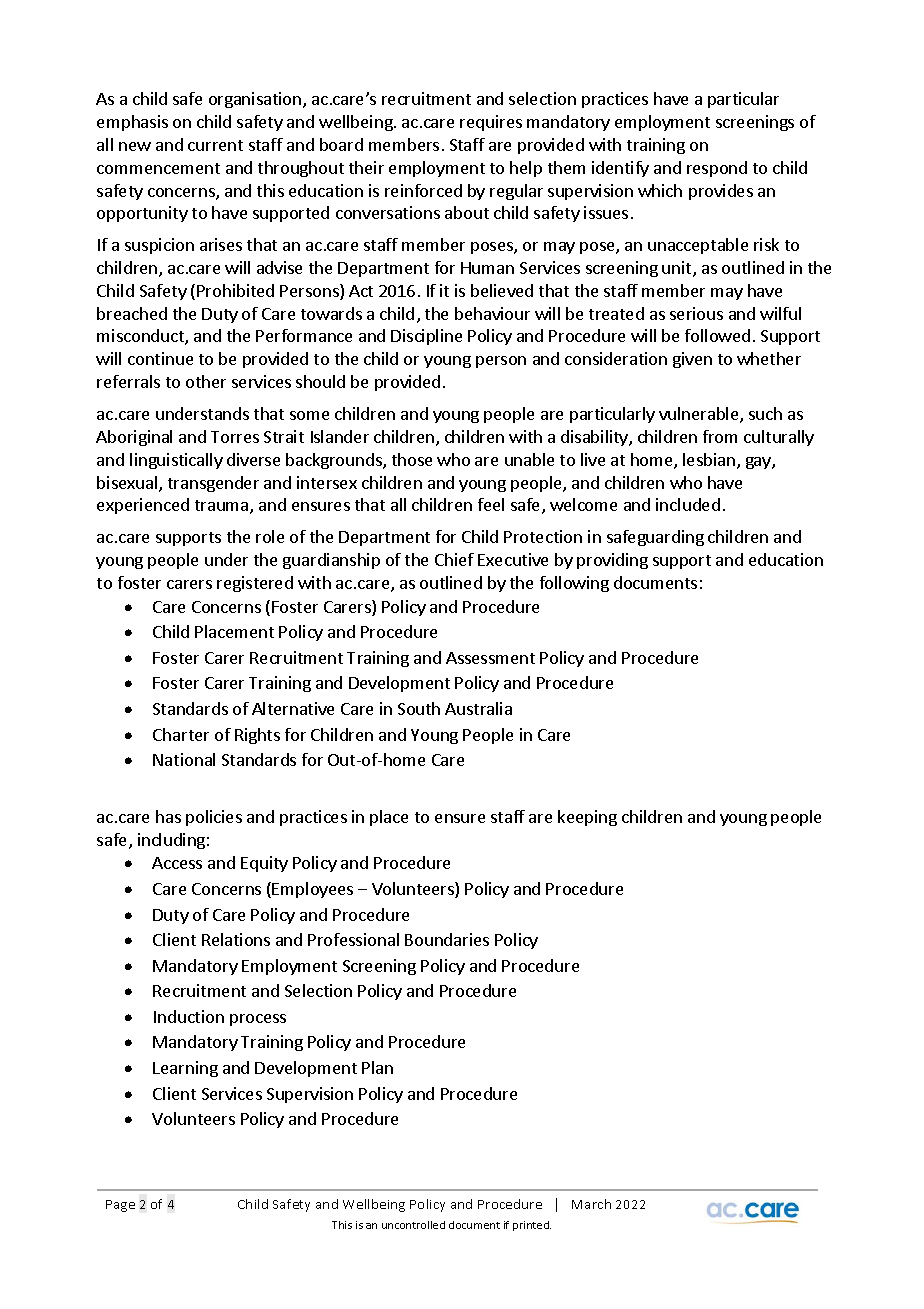 This page has height=1309, width=924. What do you see at coordinates (215, 145) in the page?
I see `current` at bounding box center [215, 145].
